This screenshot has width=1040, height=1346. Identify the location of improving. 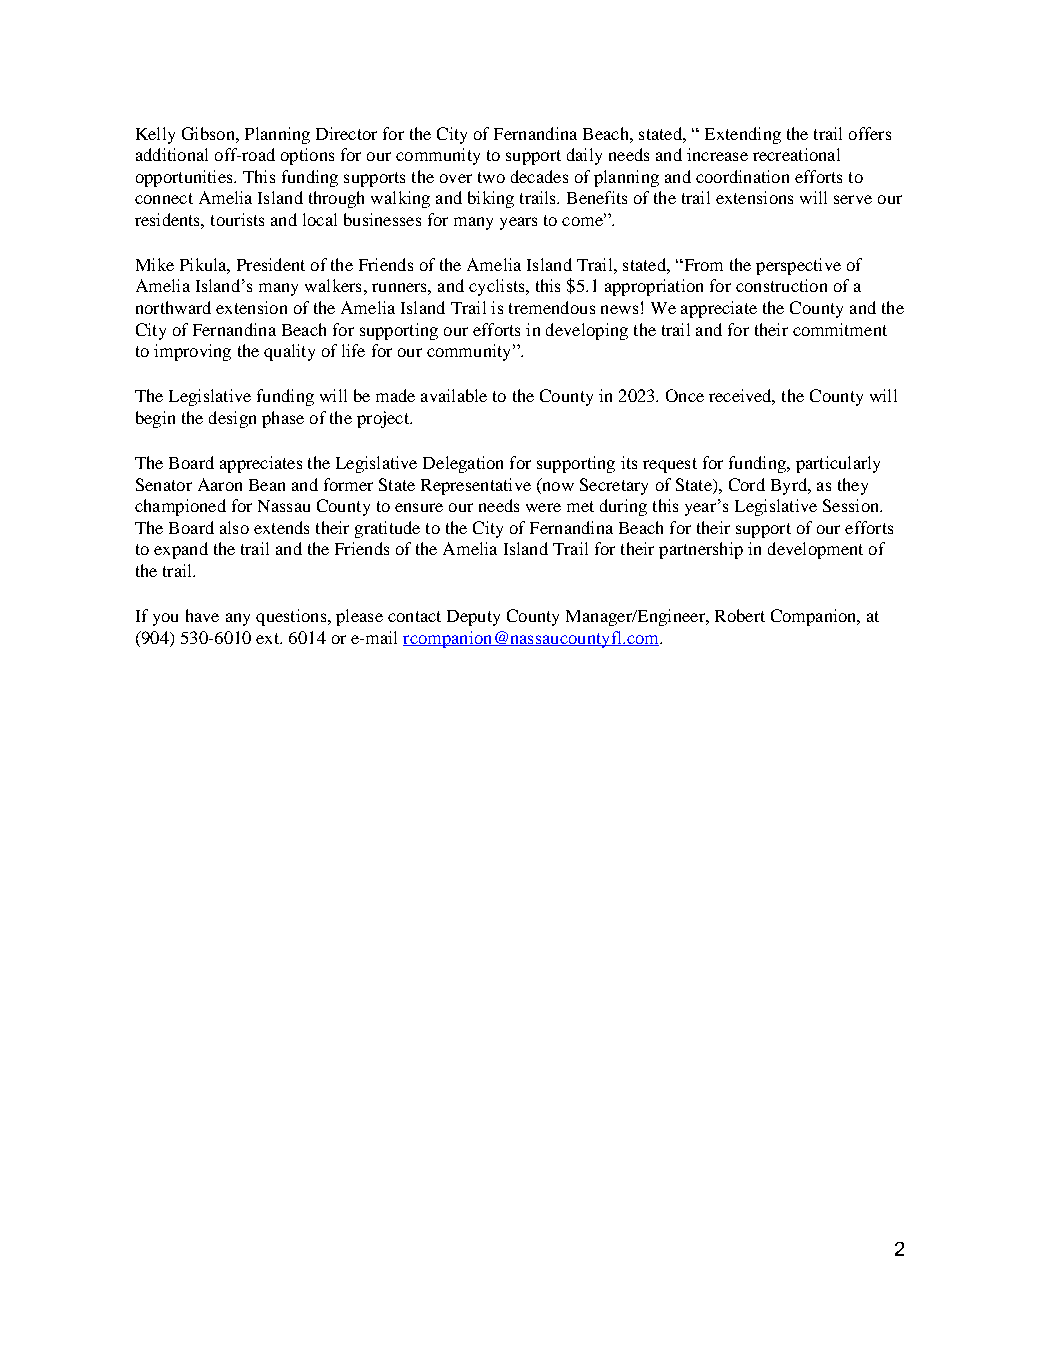
(192, 352).
